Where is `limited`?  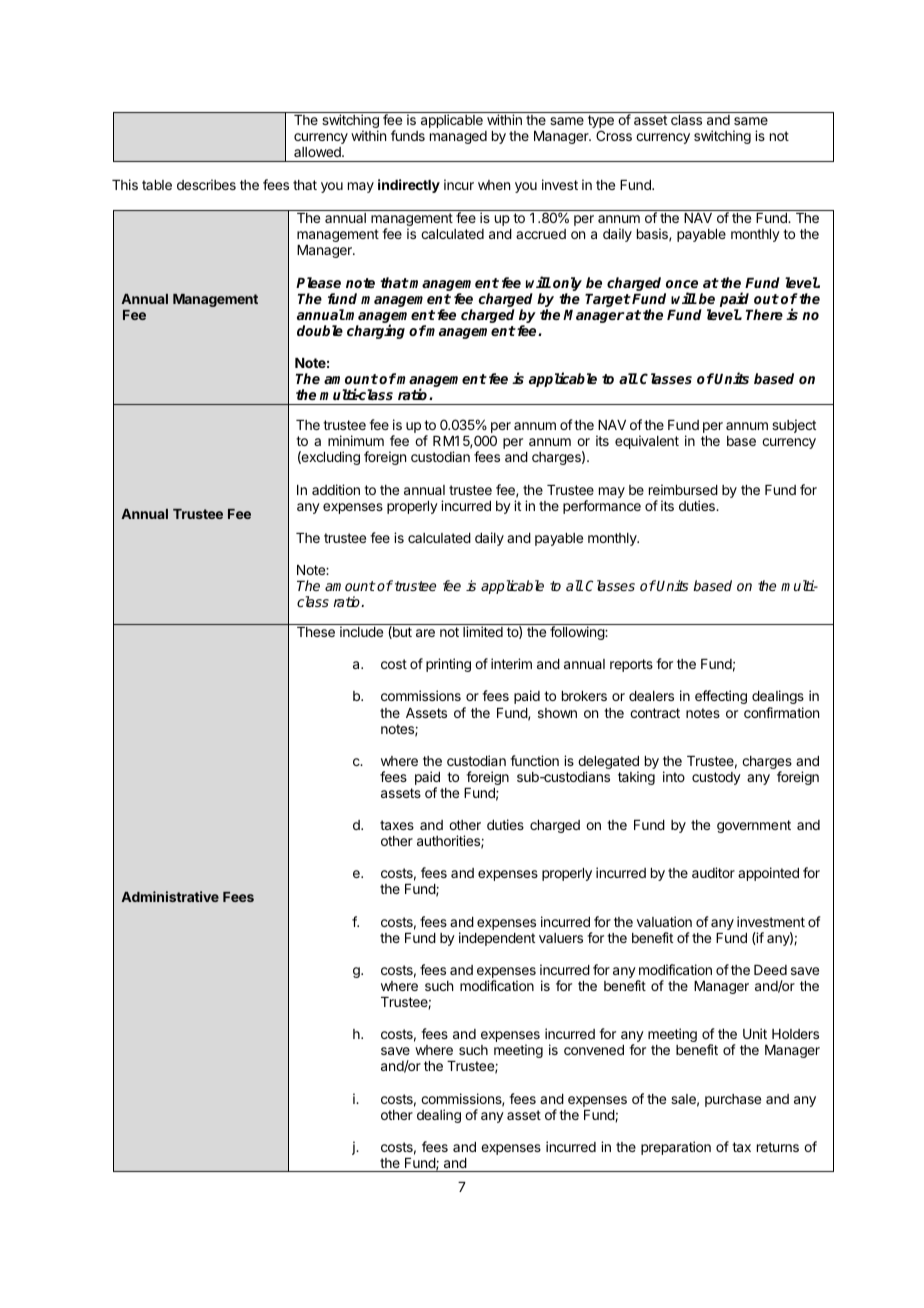
limited is located at coordinates (483, 631).
